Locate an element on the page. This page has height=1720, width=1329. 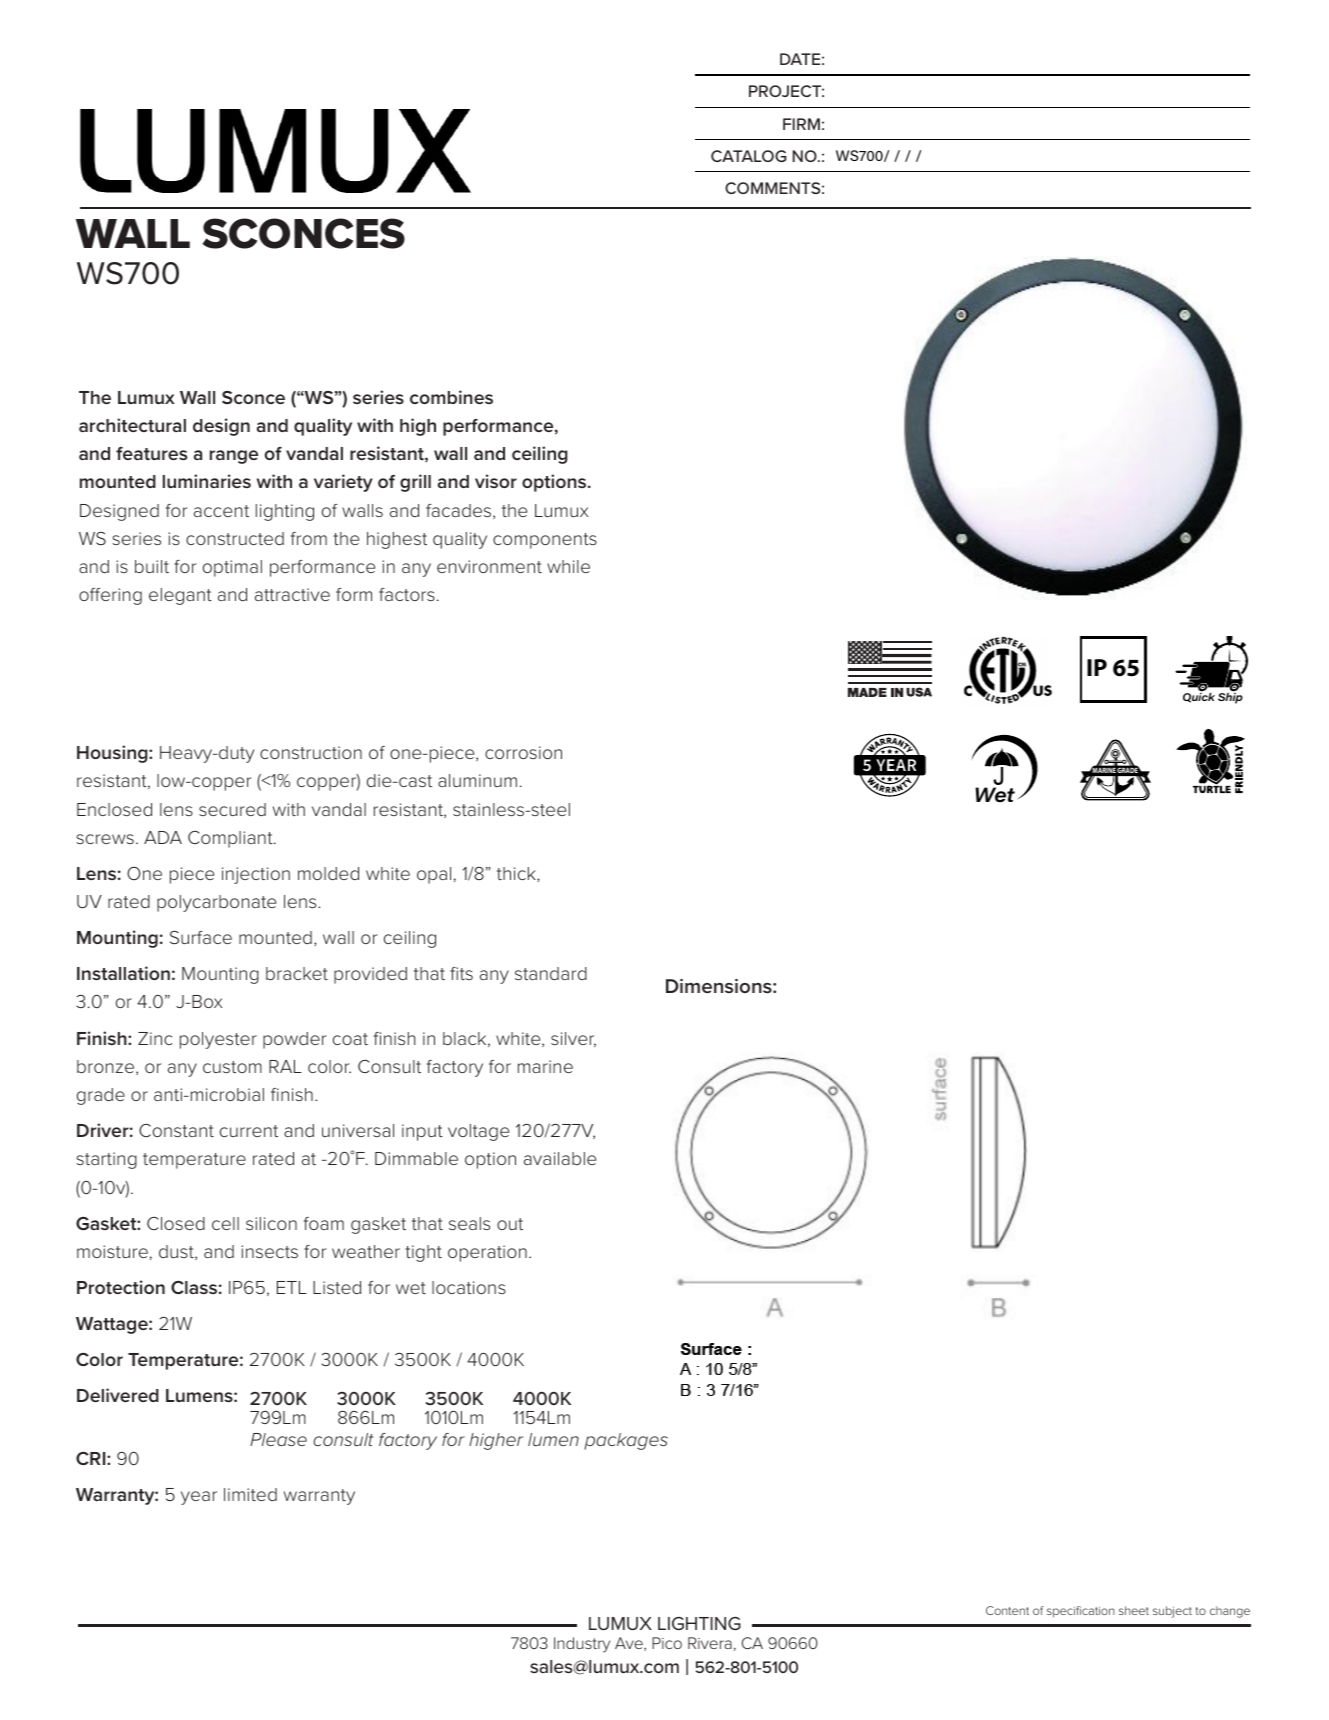
current is located at coordinates (249, 1131).
